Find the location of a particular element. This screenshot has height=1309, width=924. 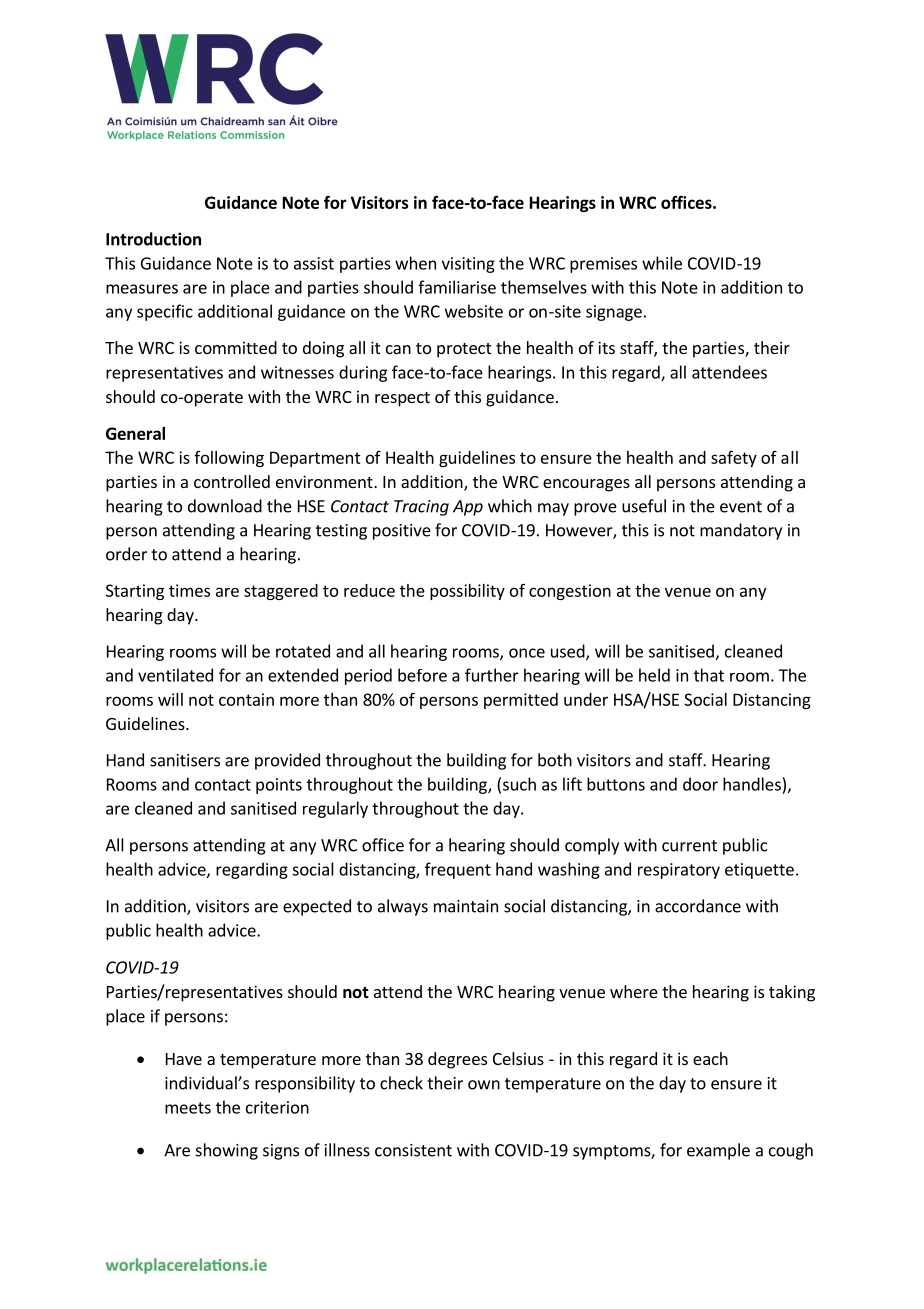

meets is located at coordinates (188, 1108).
